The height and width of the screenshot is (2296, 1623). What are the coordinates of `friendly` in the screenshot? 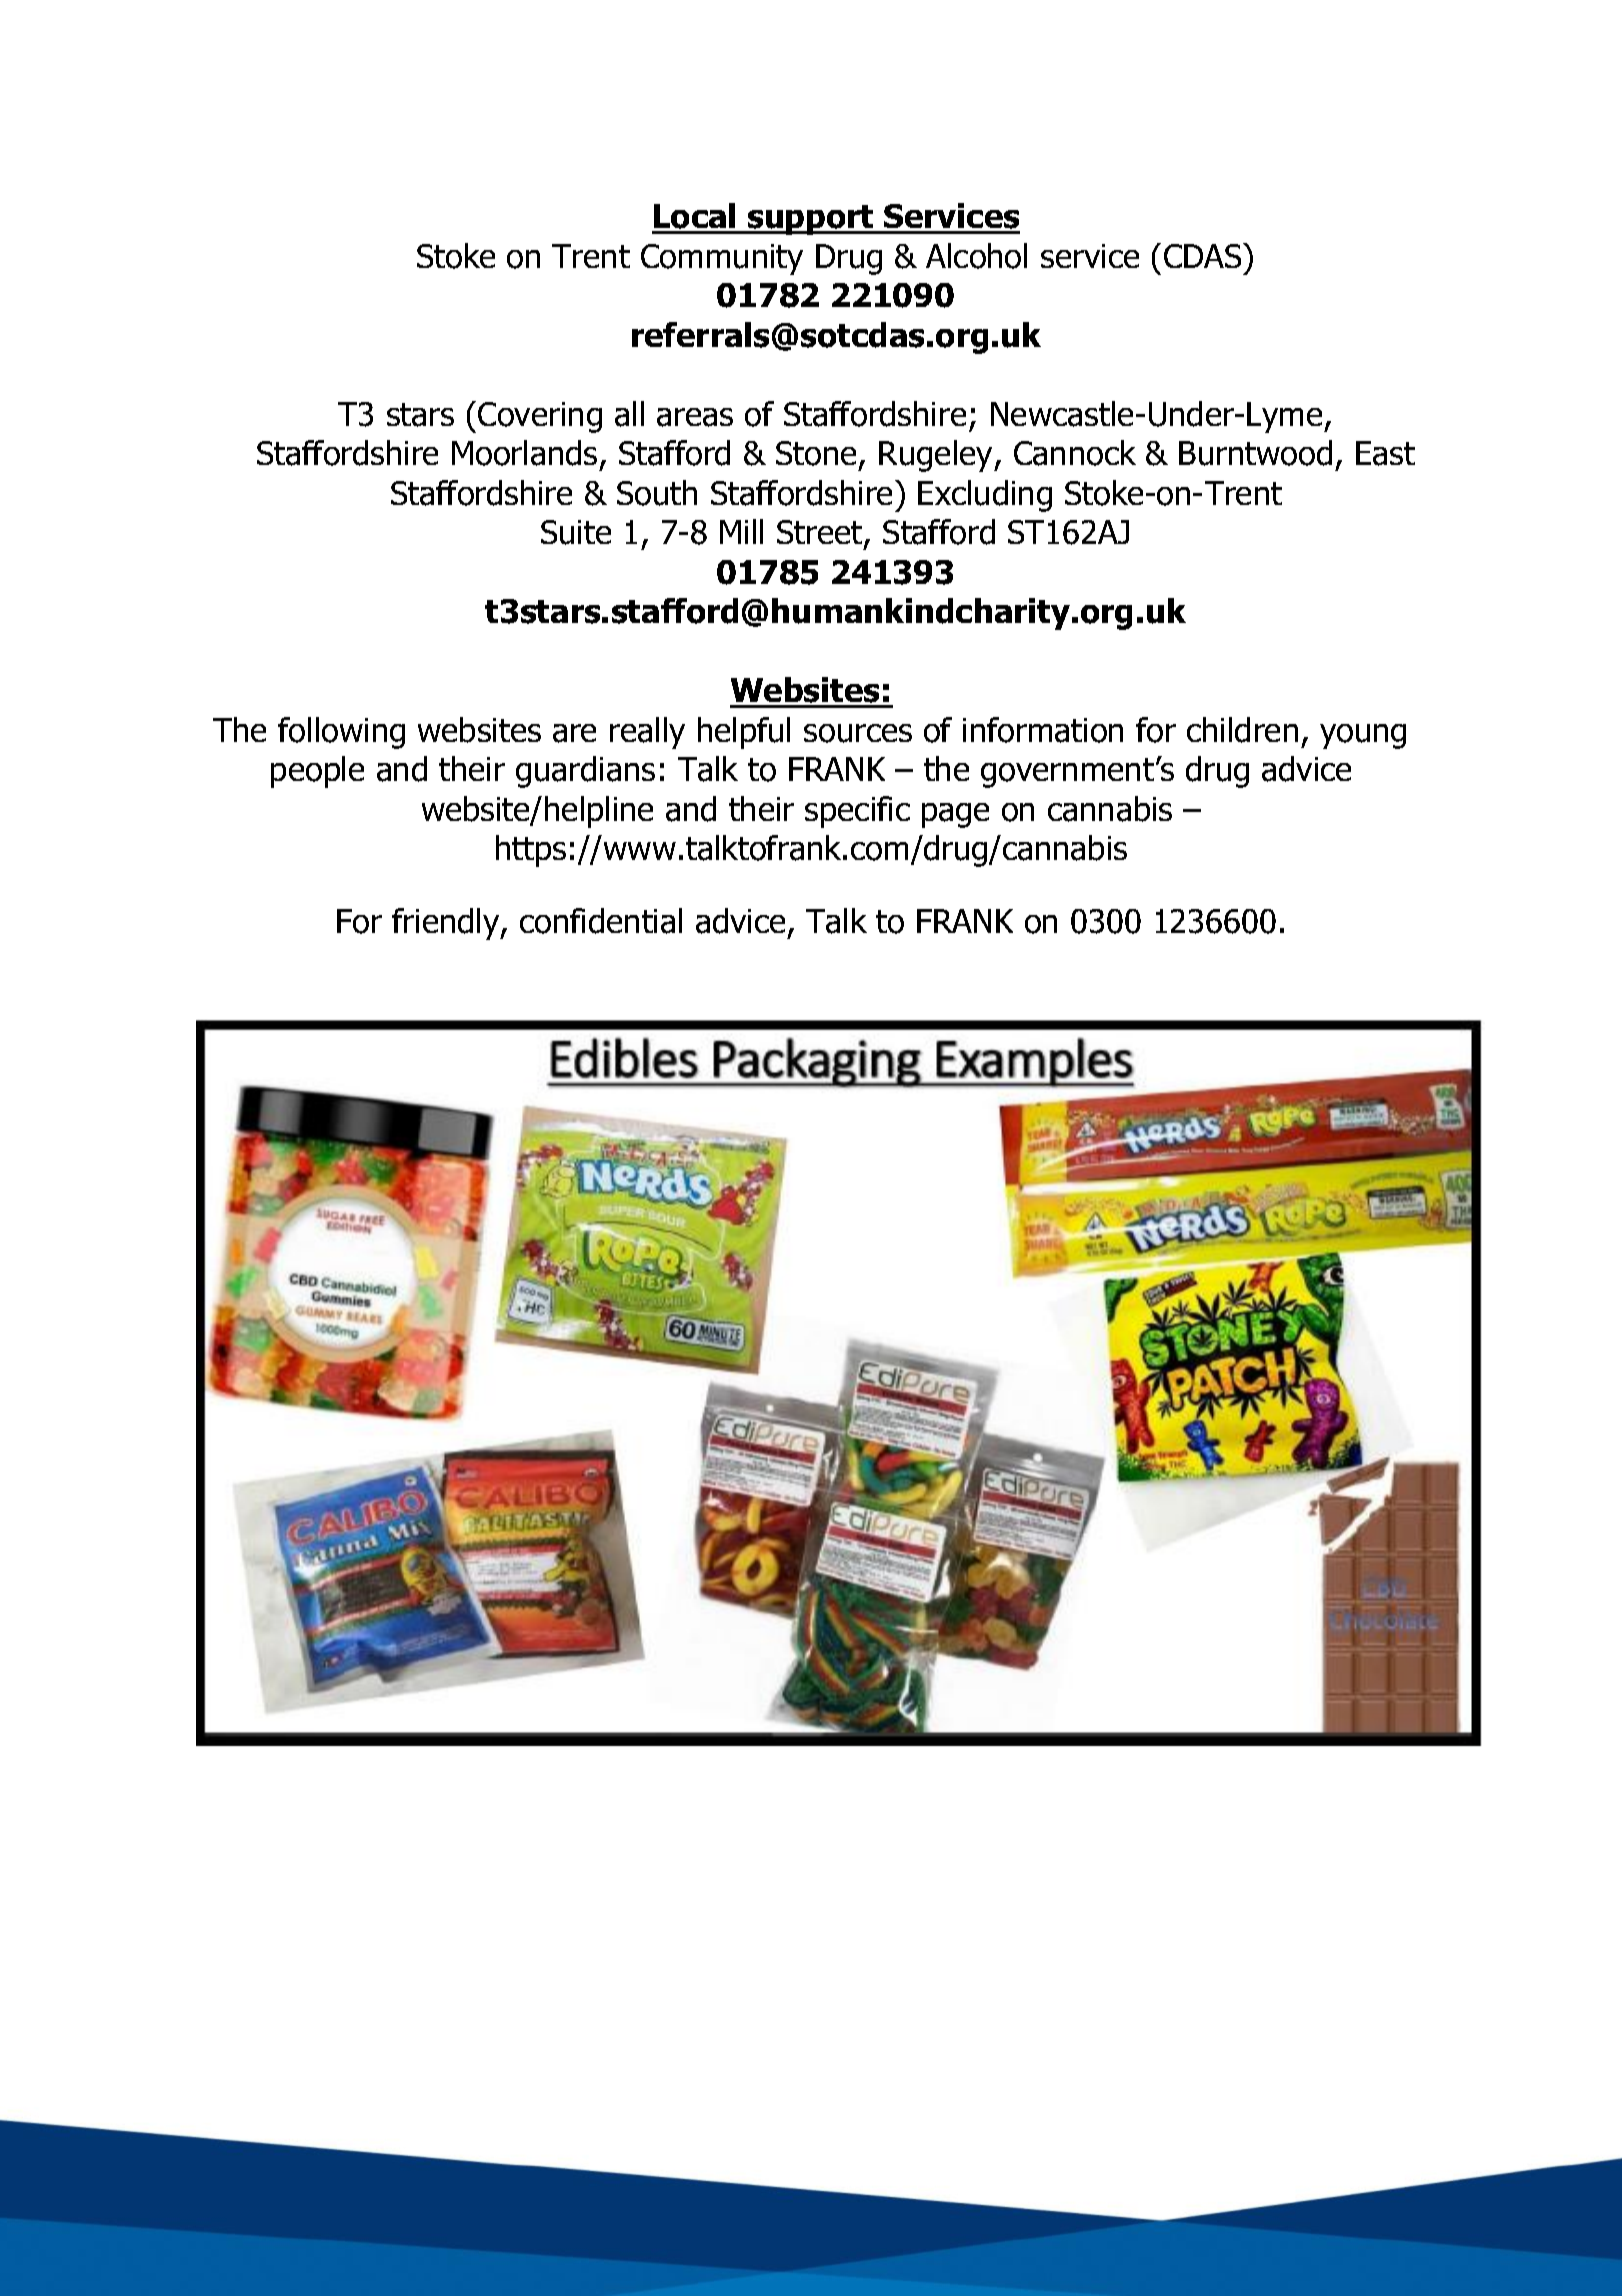 It's located at (447, 924).
